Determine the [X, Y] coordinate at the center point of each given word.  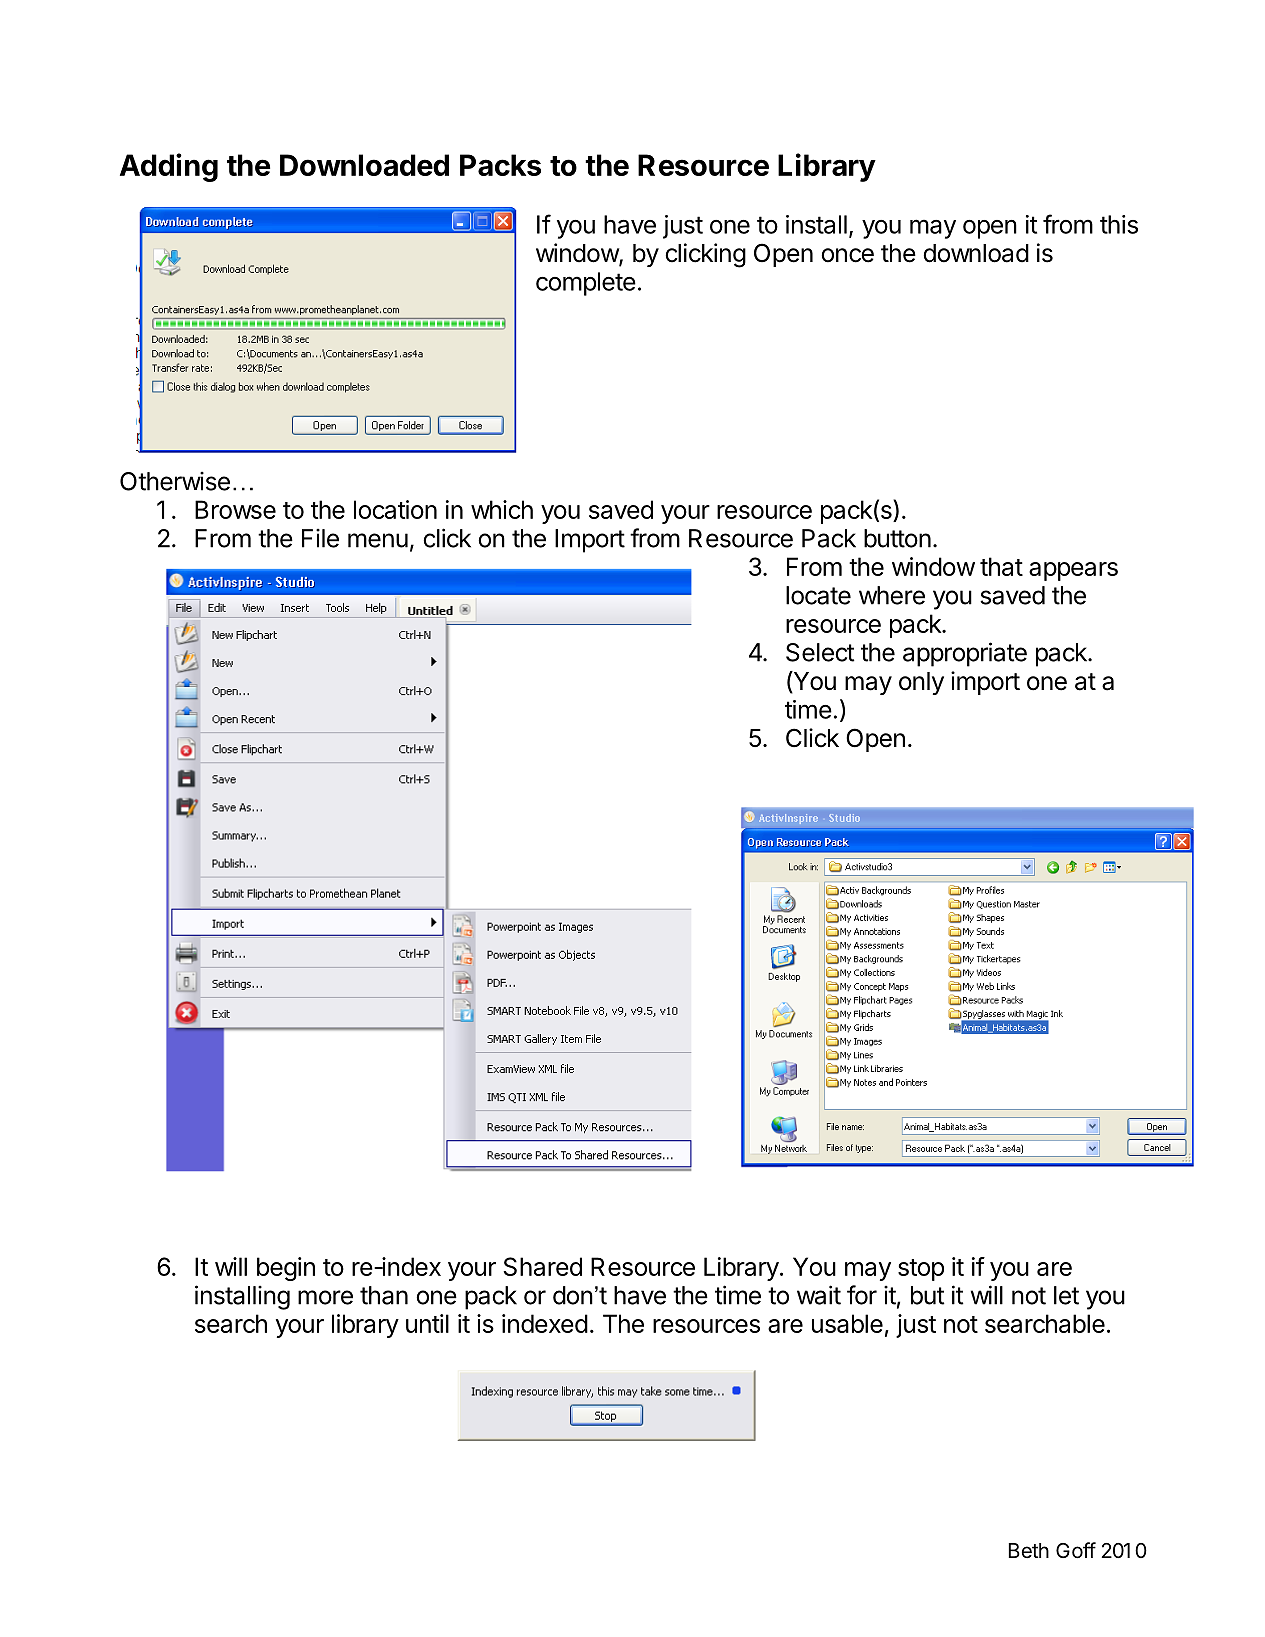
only [921, 683]
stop [921, 1270]
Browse [235, 509]
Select [820, 652]
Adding [169, 167]
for [862, 1295]
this [1119, 224]
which [502, 509]
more [325, 1297]
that [1001, 566]
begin [286, 1269]
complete [586, 284]
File [320, 538]
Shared [542, 1266]
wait [819, 1295]
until [427, 1323]
